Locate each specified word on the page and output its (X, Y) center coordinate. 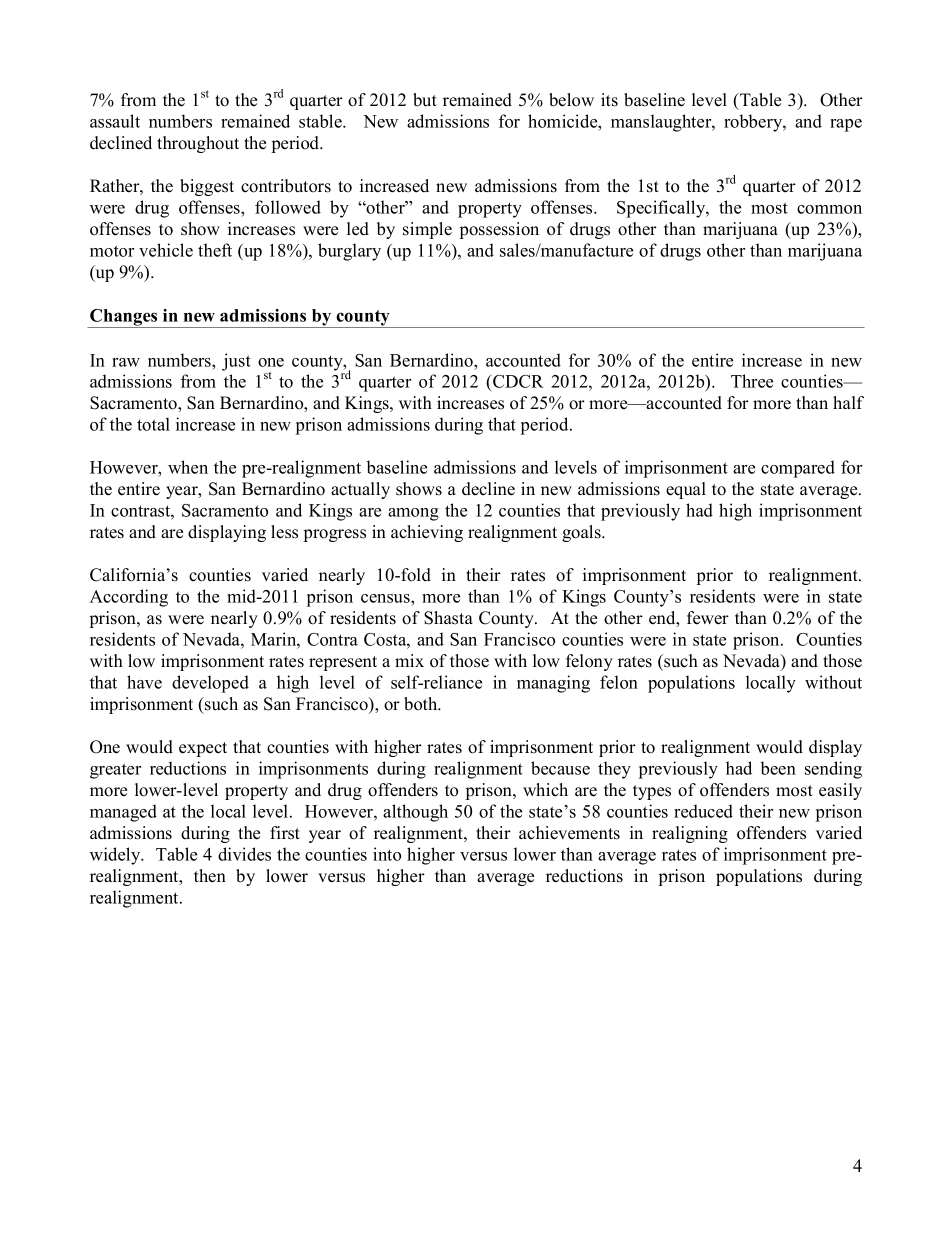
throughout (198, 144)
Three (752, 381)
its (609, 100)
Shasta (448, 618)
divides (244, 854)
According (129, 598)
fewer (708, 618)
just (236, 362)
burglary (349, 252)
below (571, 100)
